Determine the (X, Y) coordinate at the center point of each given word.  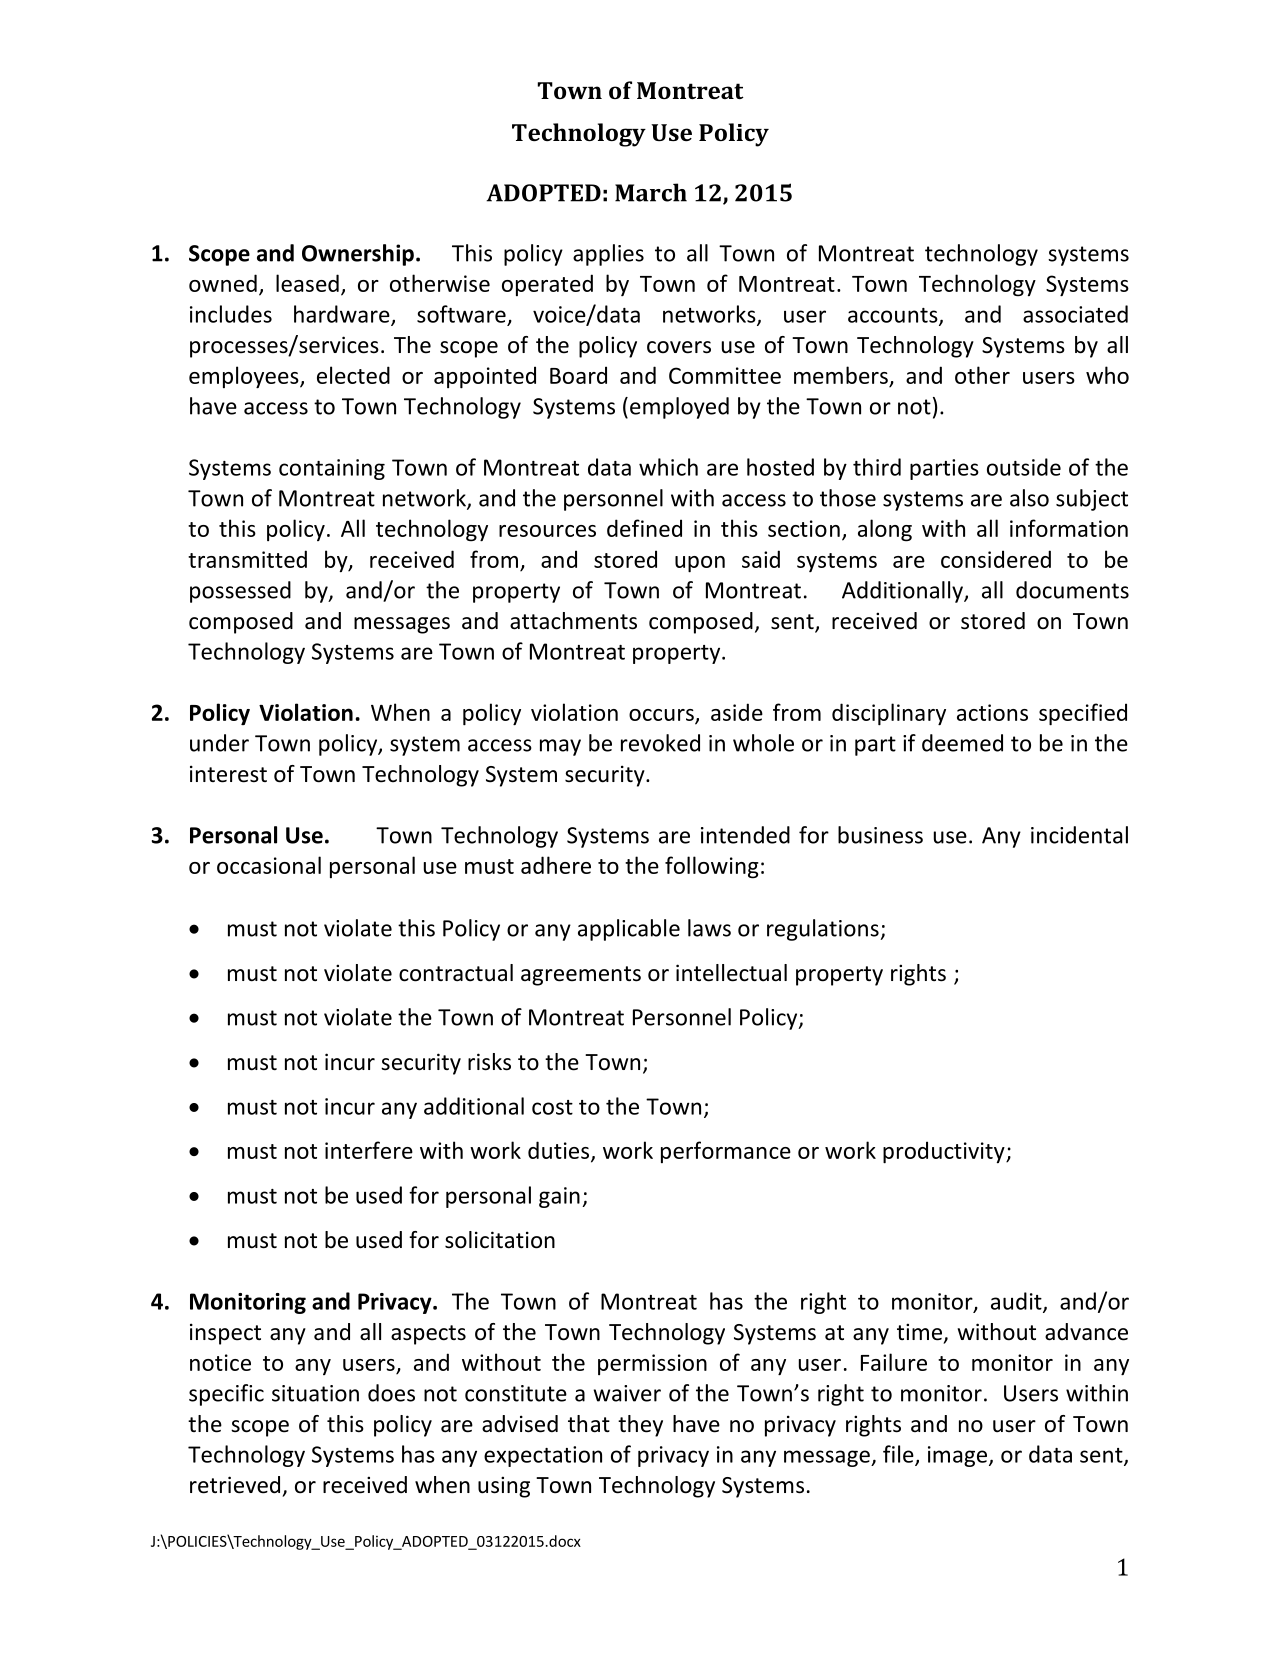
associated (1075, 314)
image (959, 1456)
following (712, 867)
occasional (269, 865)
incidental (1079, 835)
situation (315, 1393)
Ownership (358, 255)
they (640, 1426)
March (651, 192)
